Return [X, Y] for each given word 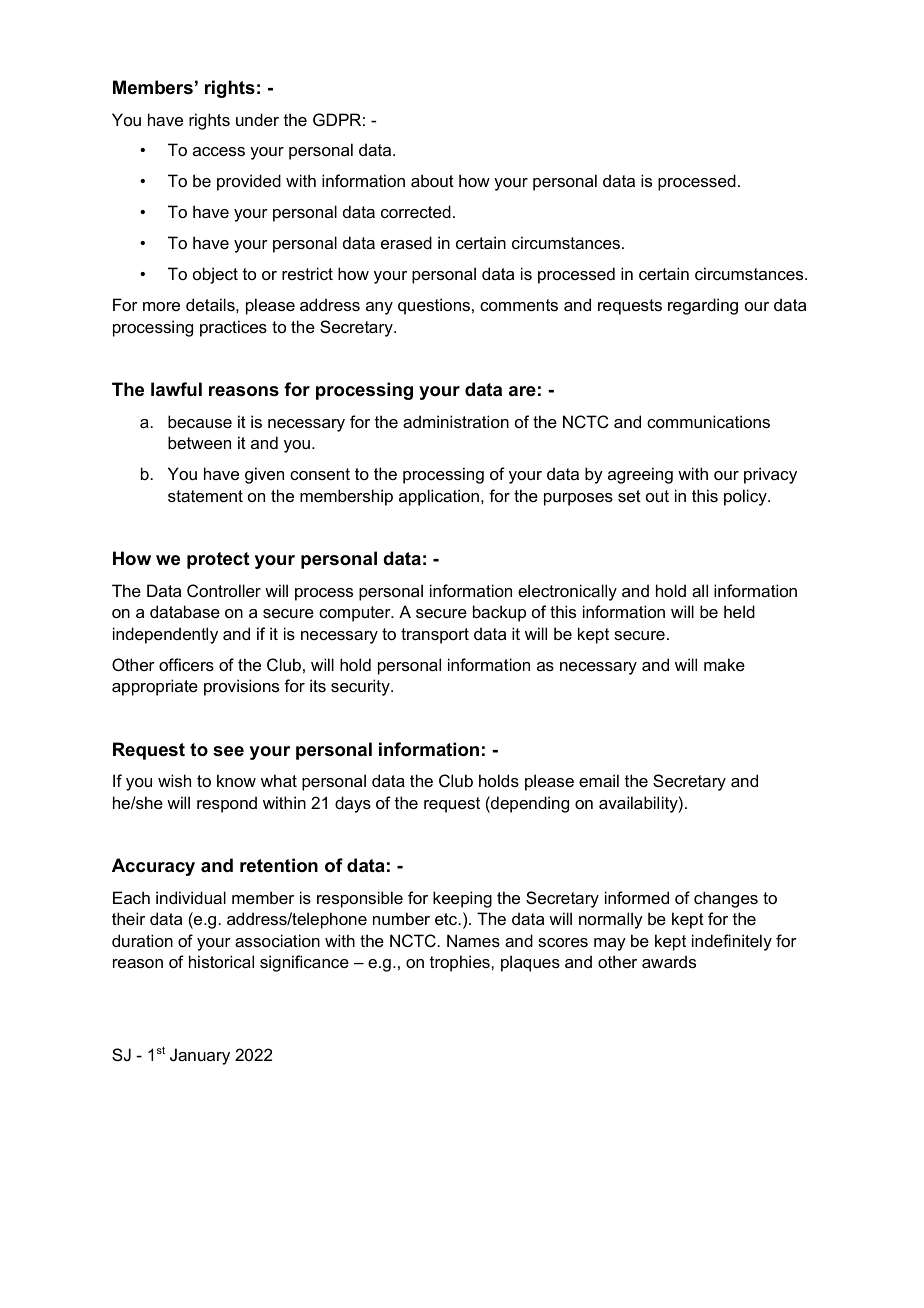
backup [499, 613]
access [219, 151]
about [432, 180]
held [739, 611]
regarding [703, 306]
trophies [461, 963]
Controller [224, 590]
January [200, 1056]
